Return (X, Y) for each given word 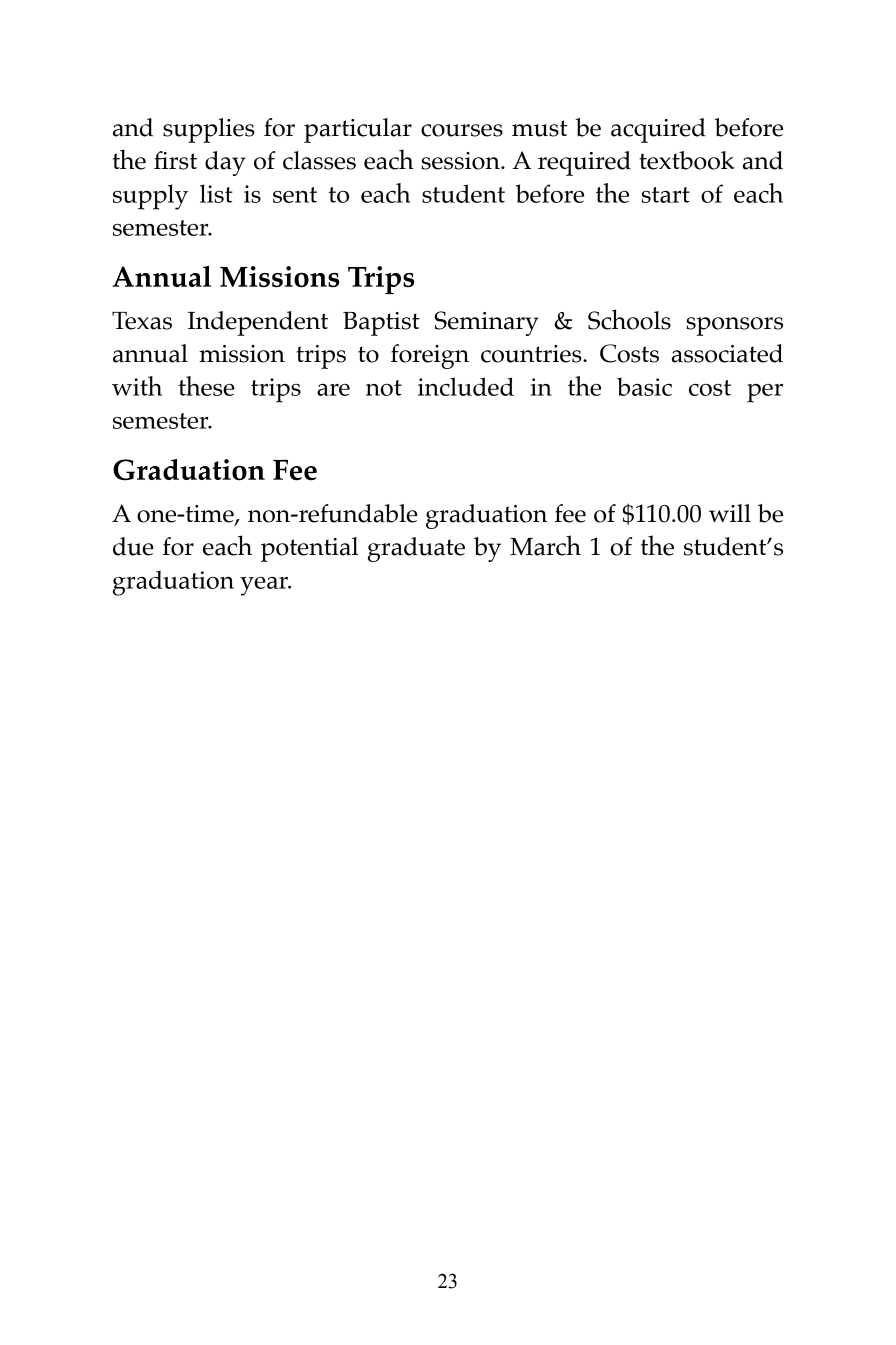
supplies (209, 130)
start (665, 195)
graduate (416, 549)
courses (462, 130)
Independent (258, 323)
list (216, 193)
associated (727, 353)
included (466, 386)
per (765, 393)
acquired (658, 130)
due (133, 546)
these (206, 386)
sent (295, 195)
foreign (430, 356)
